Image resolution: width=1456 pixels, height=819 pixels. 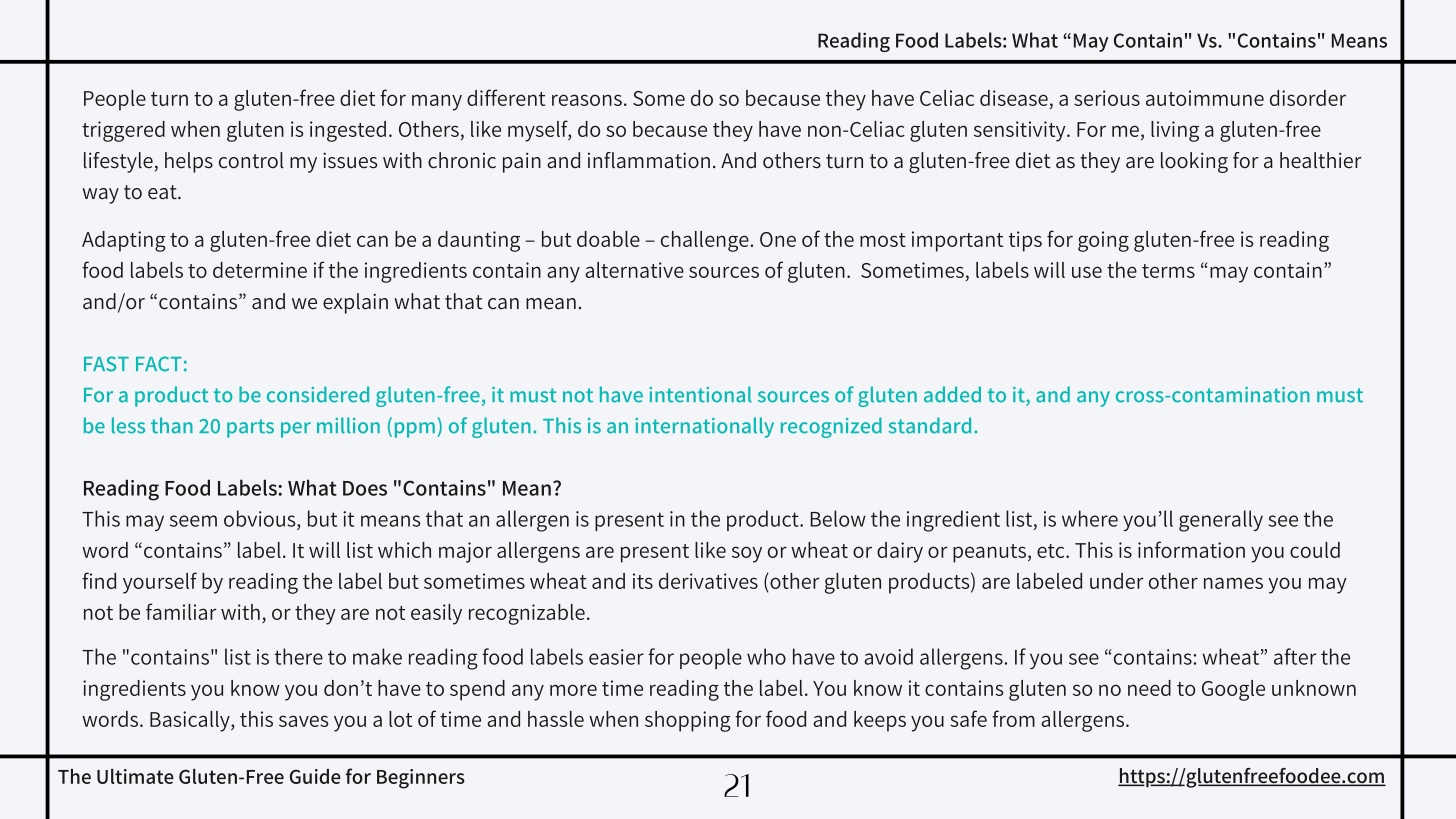 I want to click on terms, so click(x=1168, y=271).
